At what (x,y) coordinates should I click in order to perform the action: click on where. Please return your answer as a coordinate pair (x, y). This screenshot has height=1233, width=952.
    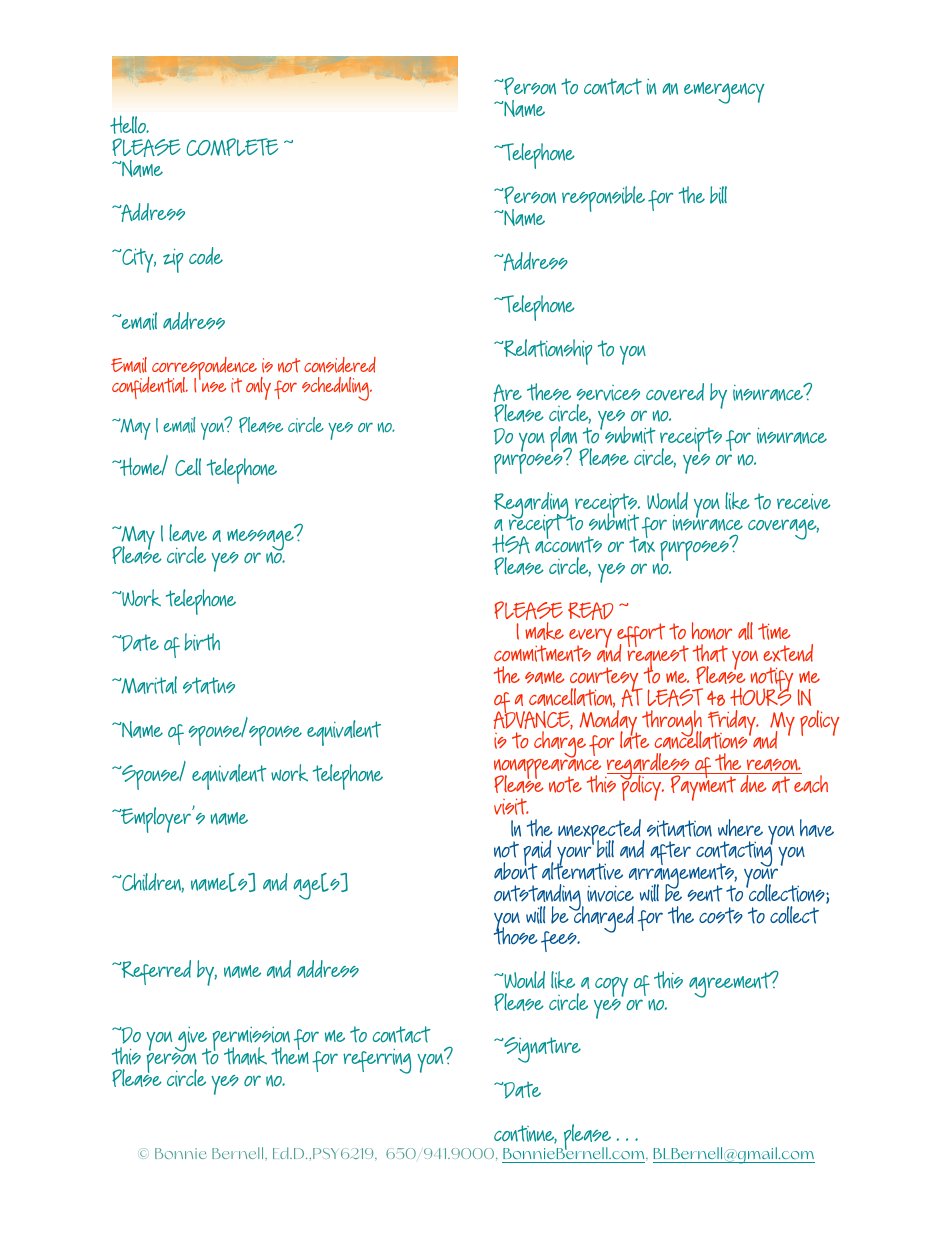
    Looking at the image, I should click on (740, 827).
